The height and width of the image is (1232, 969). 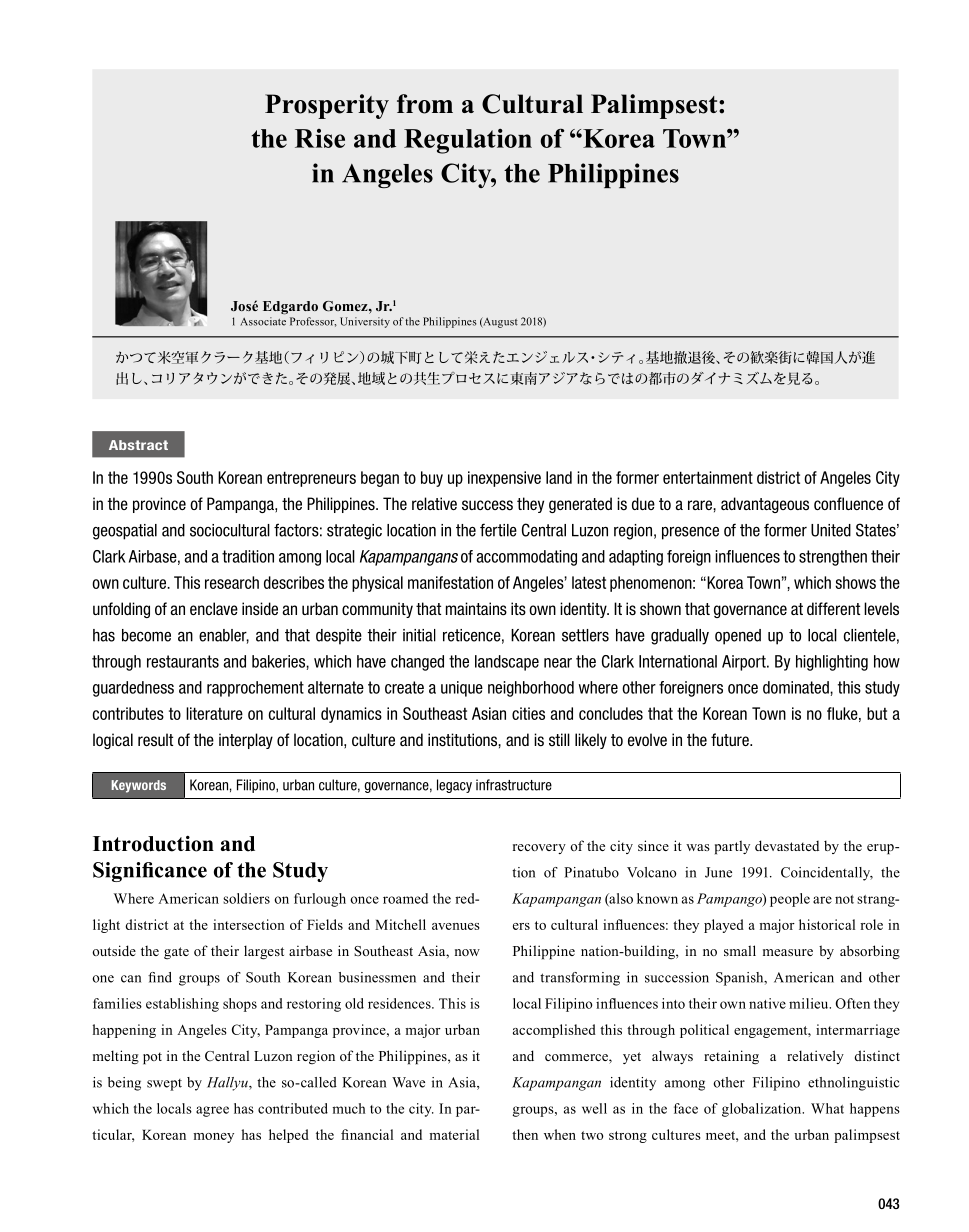 I want to click on from, so click(x=425, y=104).
